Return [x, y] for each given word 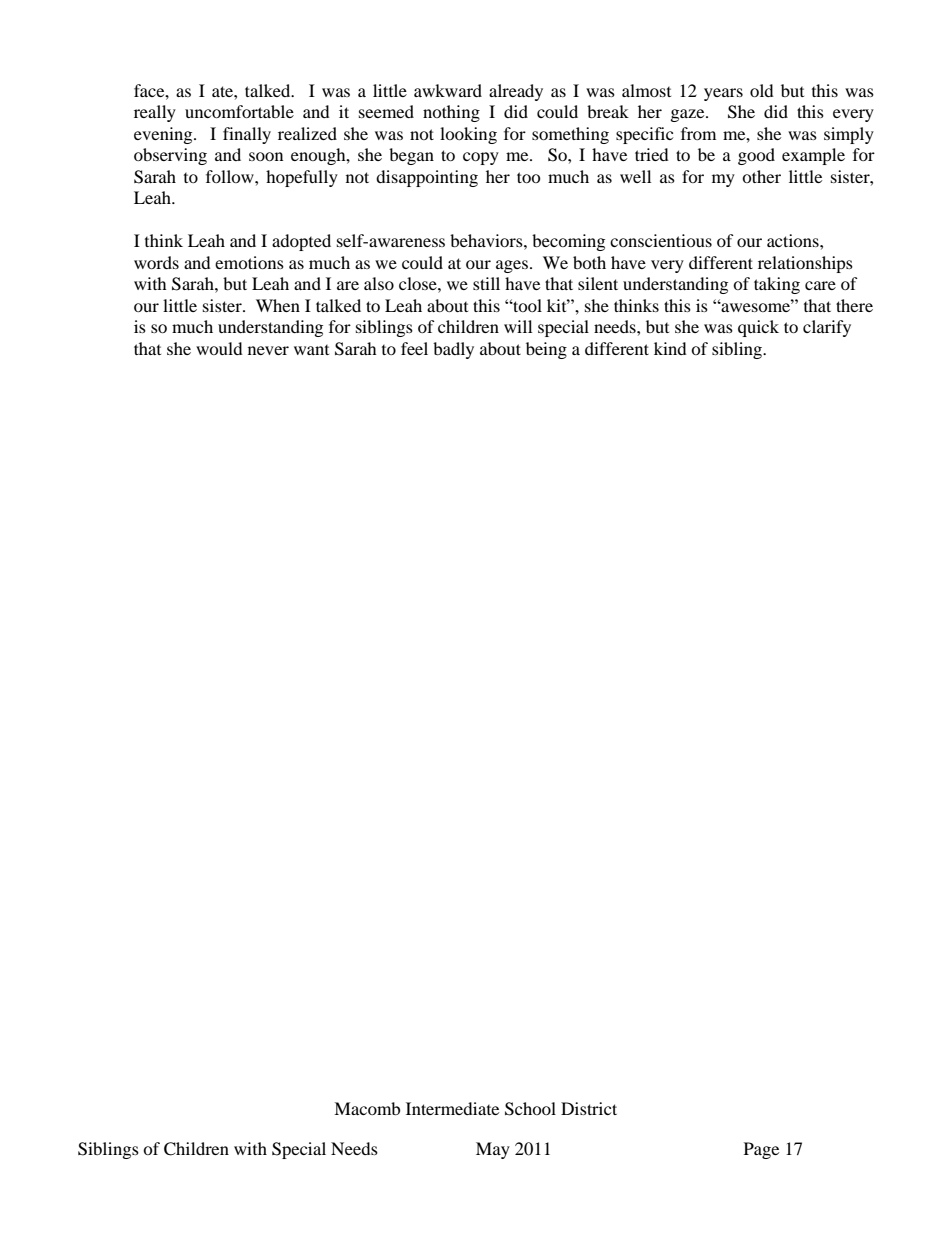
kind [670, 348]
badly [453, 350]
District [589, 1108]
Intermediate [452, 1108]
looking [468, 135]
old [762, 90]
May [493, 1150]
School [530, 1109]
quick [758, 328]
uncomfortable [239, 111]
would [219, 348]
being [546, 350]
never [268, 350]
